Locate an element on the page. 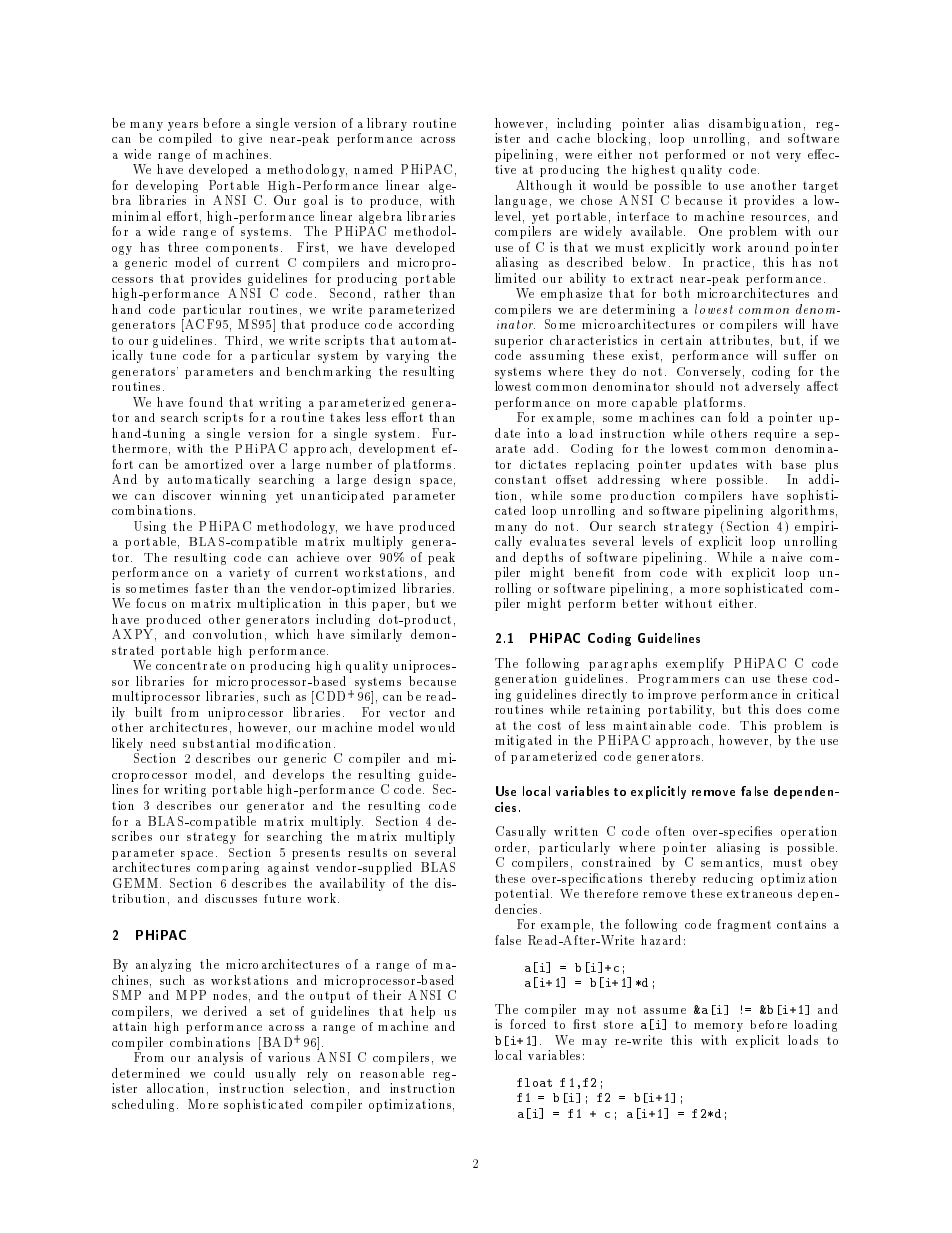 The height and width of the document is (1233, 952). faster is located at coordinates (211, 588).
